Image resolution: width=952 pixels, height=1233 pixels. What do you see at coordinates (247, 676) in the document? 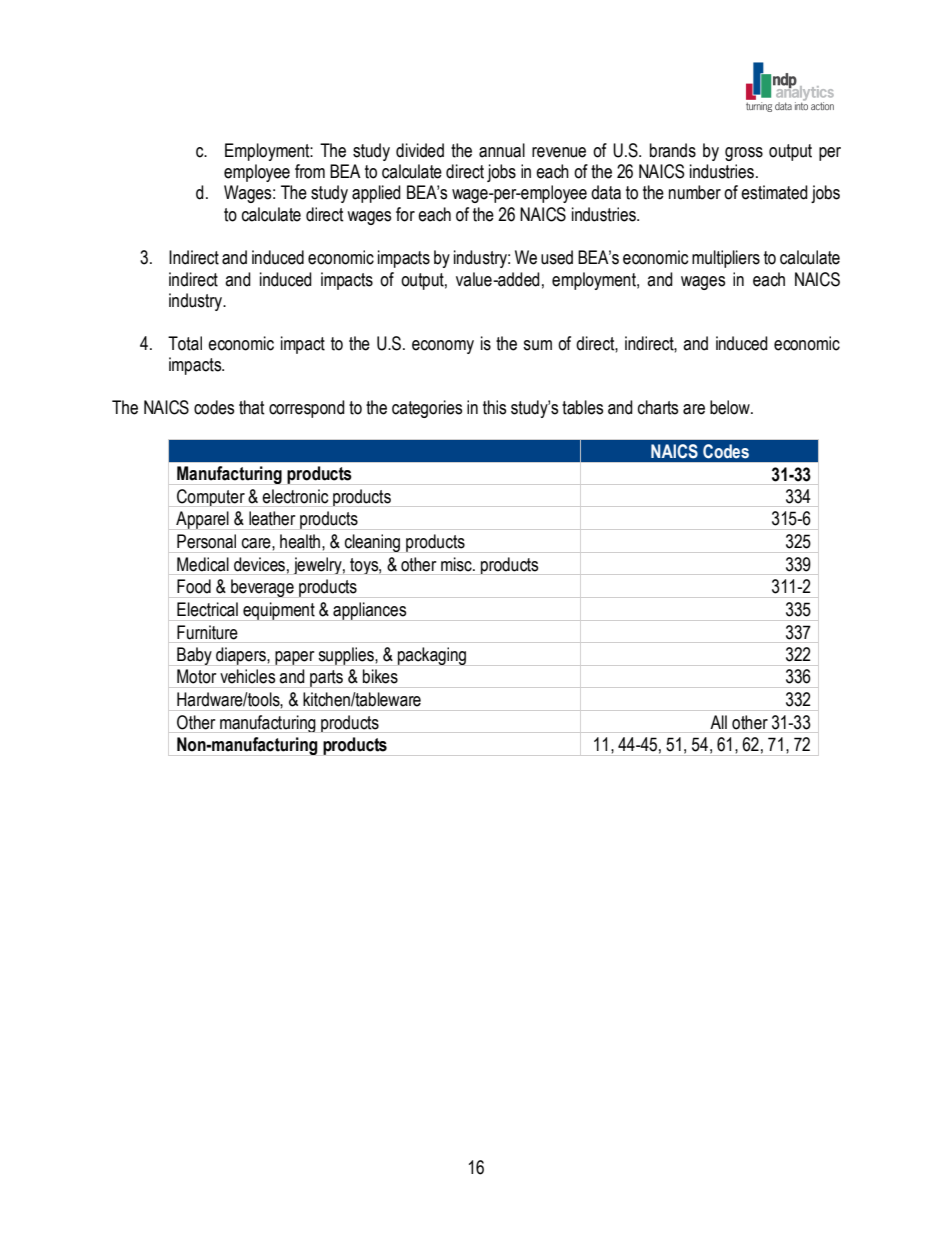
I see `vehicles` at bounding box center [247, 676].
